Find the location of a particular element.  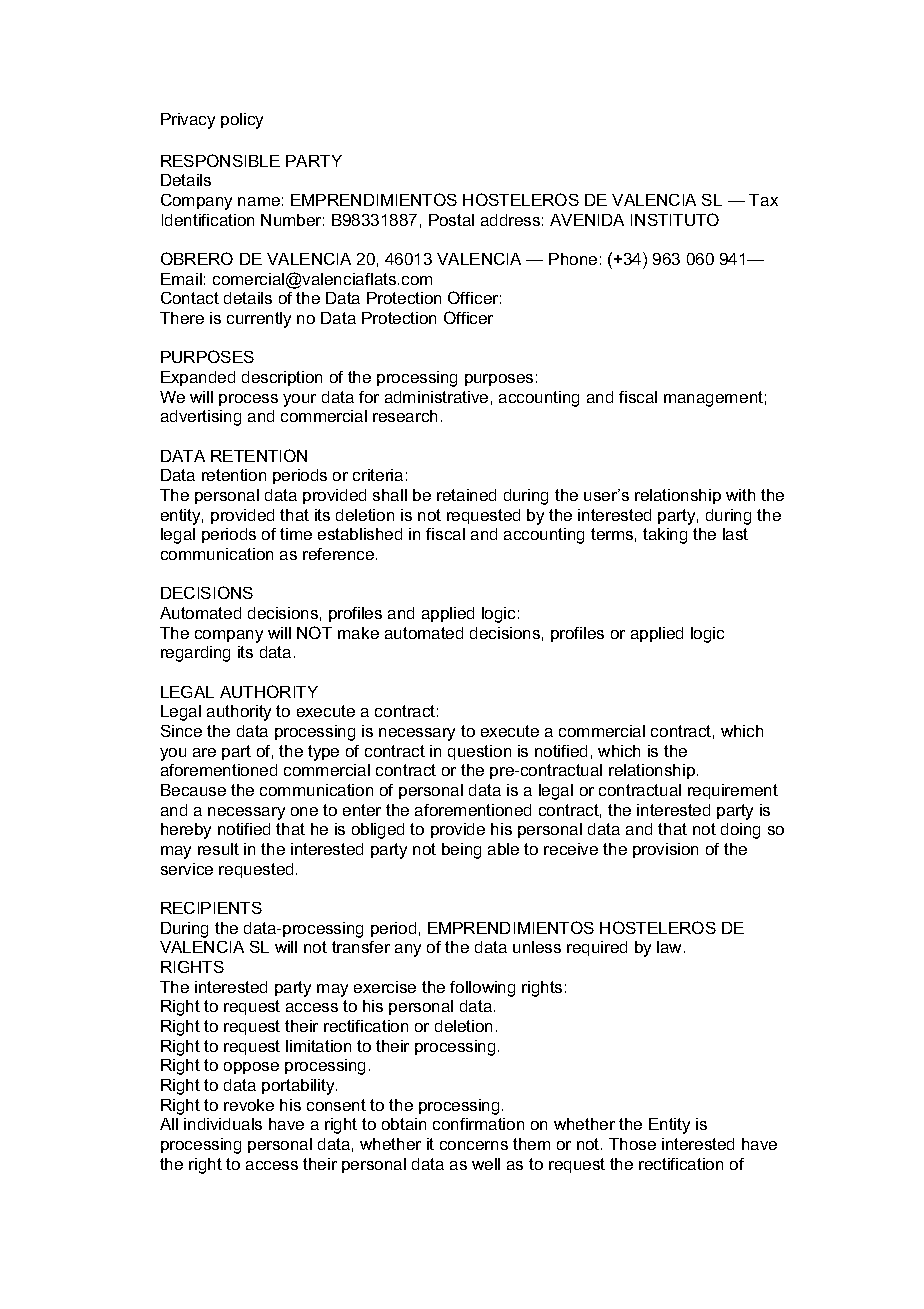

RESPONSIBLE is located at coordinates (220, 160).
